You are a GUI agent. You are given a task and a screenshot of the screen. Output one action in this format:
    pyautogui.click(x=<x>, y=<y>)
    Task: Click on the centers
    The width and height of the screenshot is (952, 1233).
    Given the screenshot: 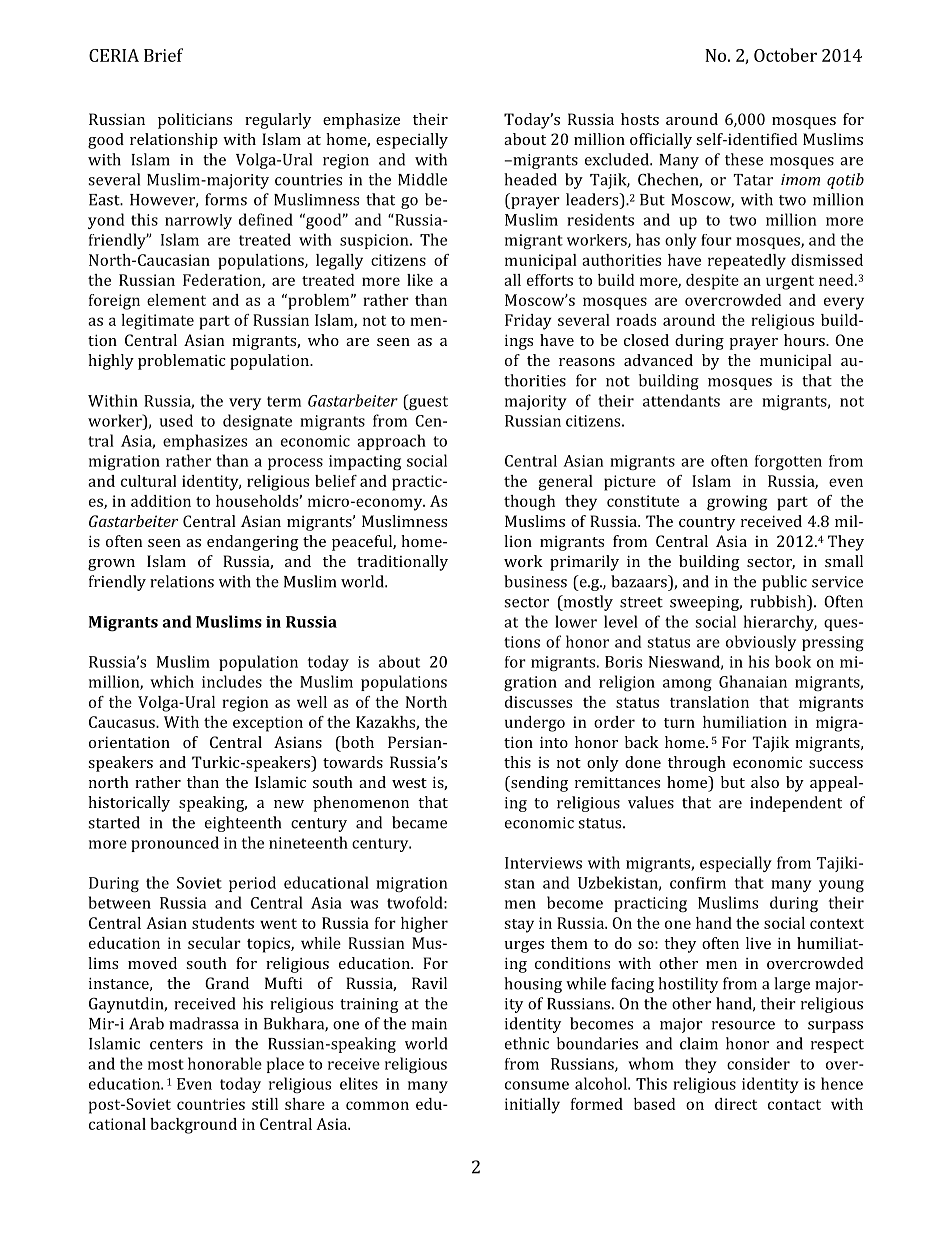 What is the action you would take?
    pyautogui.click(x=176, y=1044)
